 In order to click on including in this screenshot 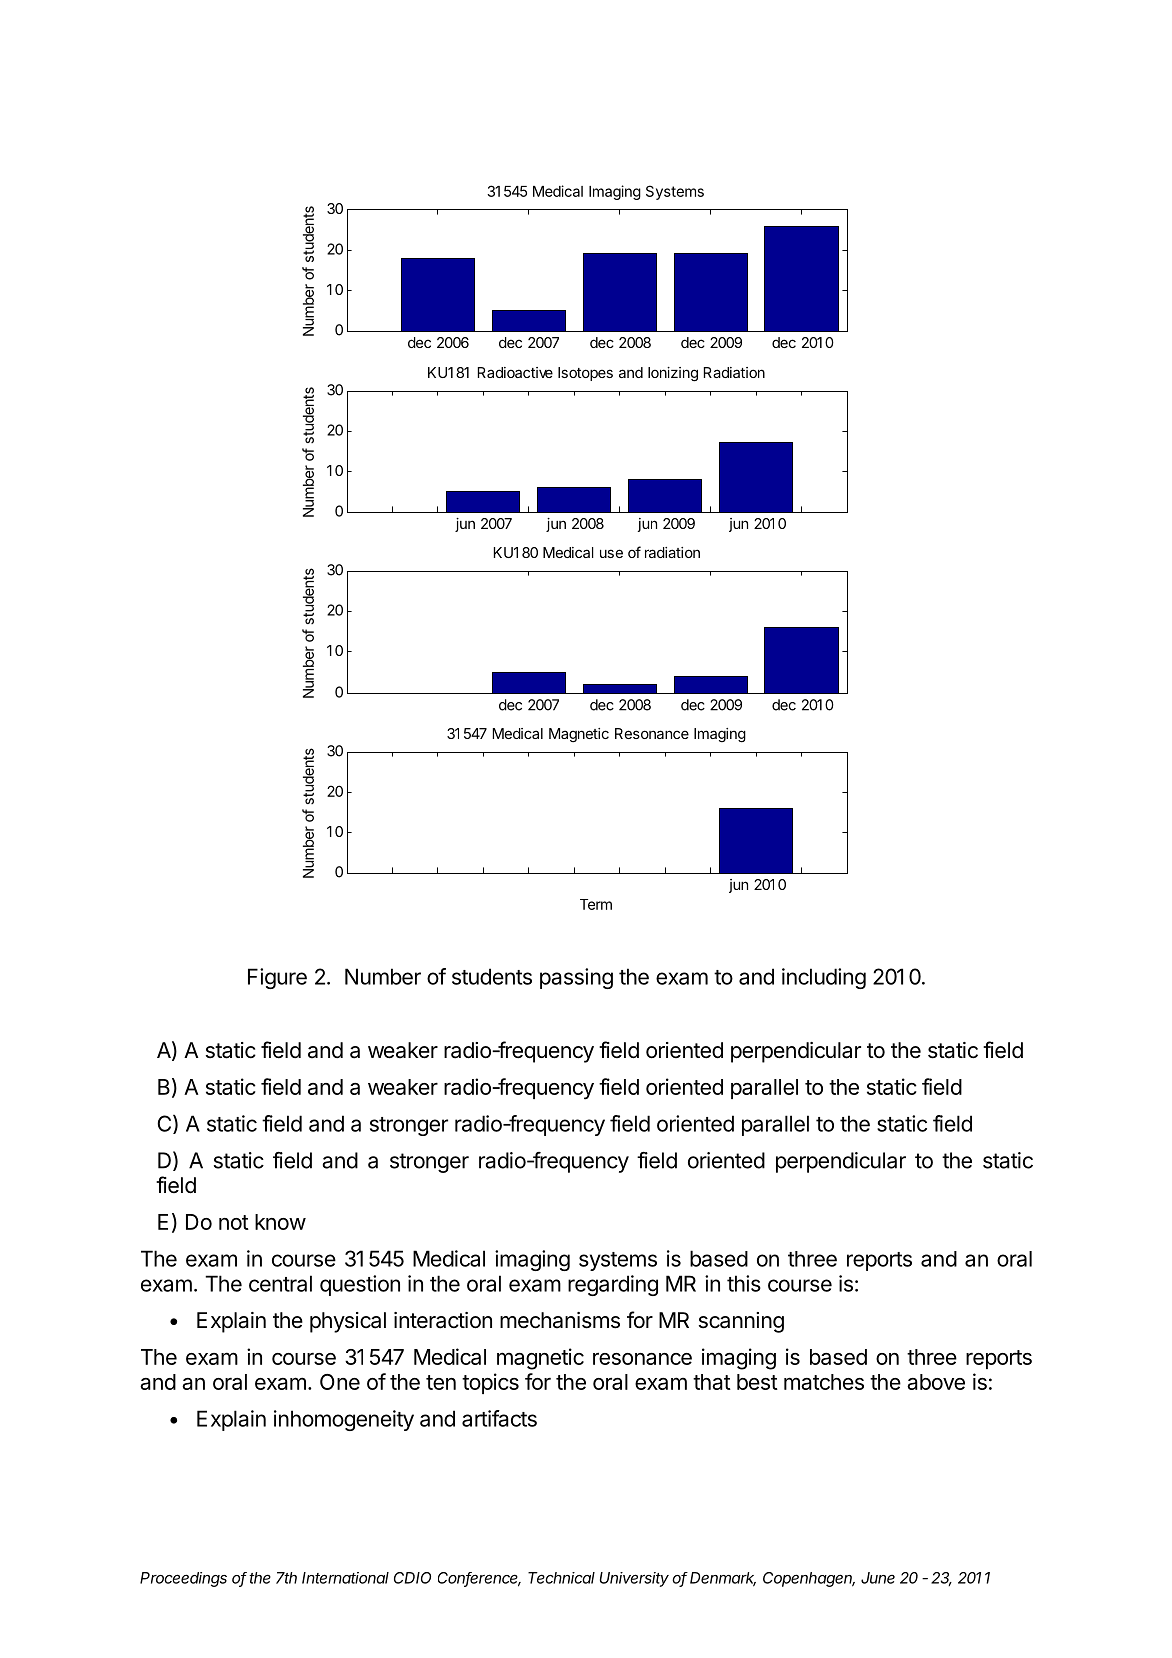, I will do `click(824, 978)`.
